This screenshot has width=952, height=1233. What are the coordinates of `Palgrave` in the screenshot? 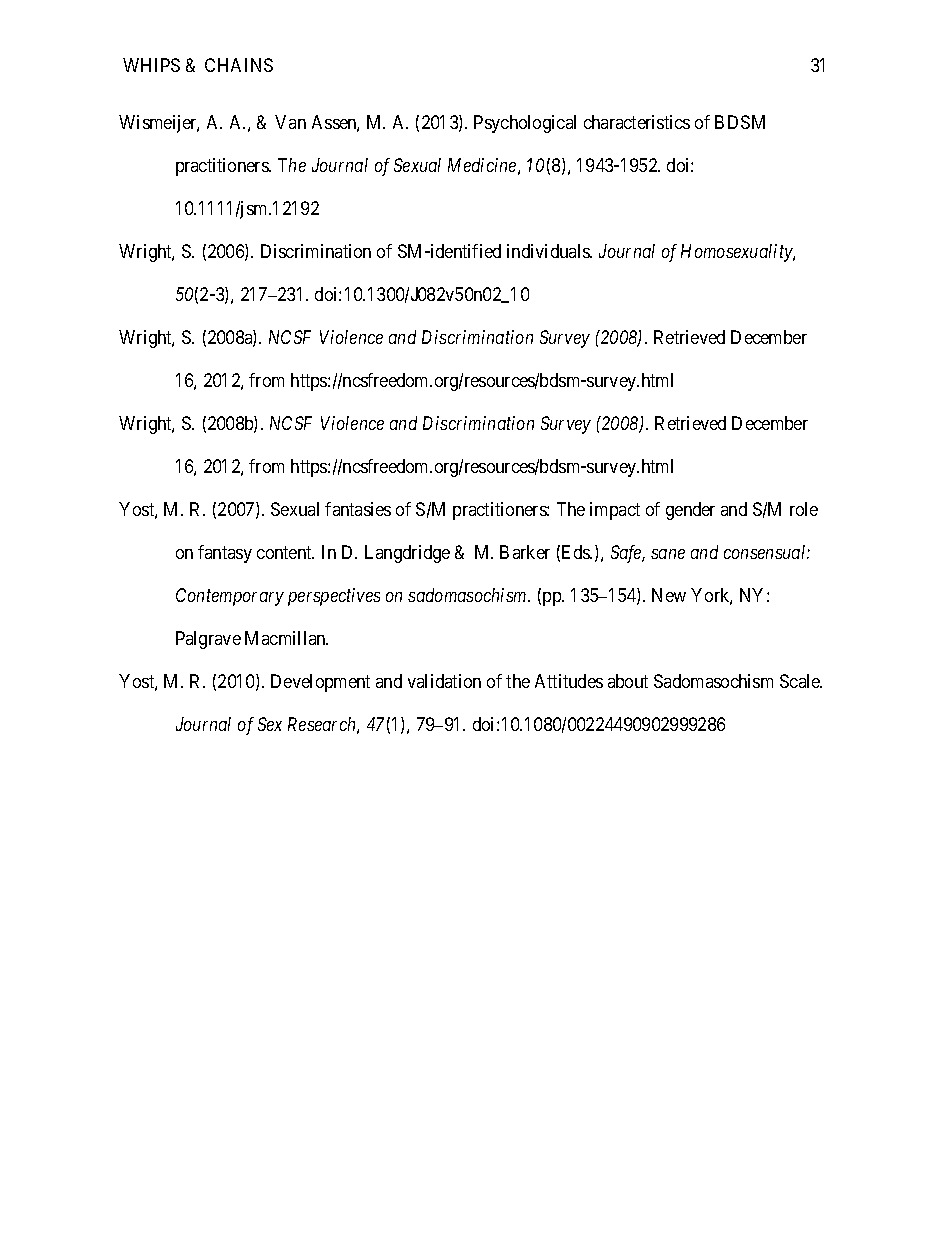 It's located at (208, 640).
